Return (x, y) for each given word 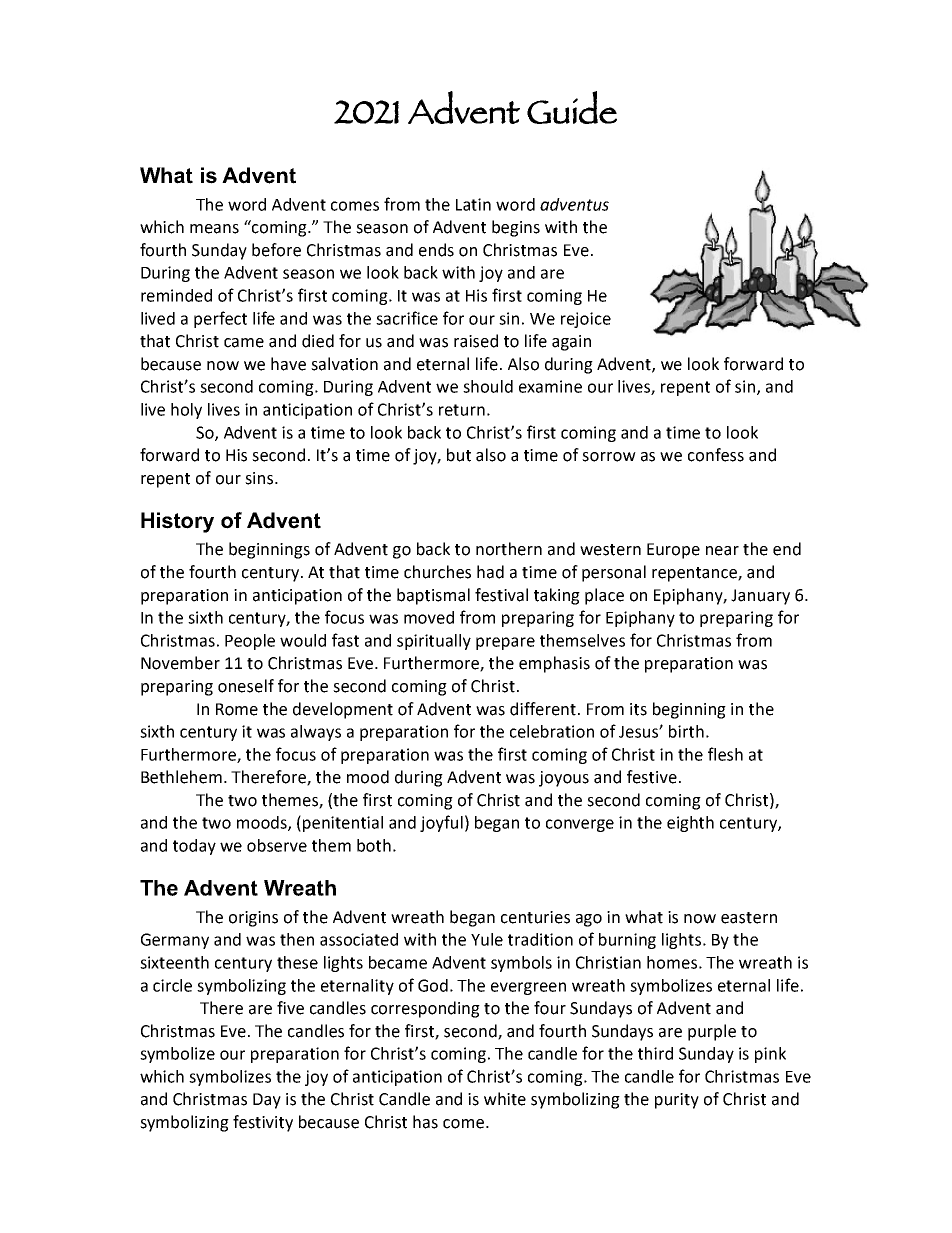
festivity (263, 1123)
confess (716, 455)
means (214, 229)
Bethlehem (181, 777)
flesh (725, 754)
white (505, 1099)
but (459, 455)
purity (677, 1101)
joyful (441, 823)
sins (260, 478)
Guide (572, 107)
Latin (473, 204)
